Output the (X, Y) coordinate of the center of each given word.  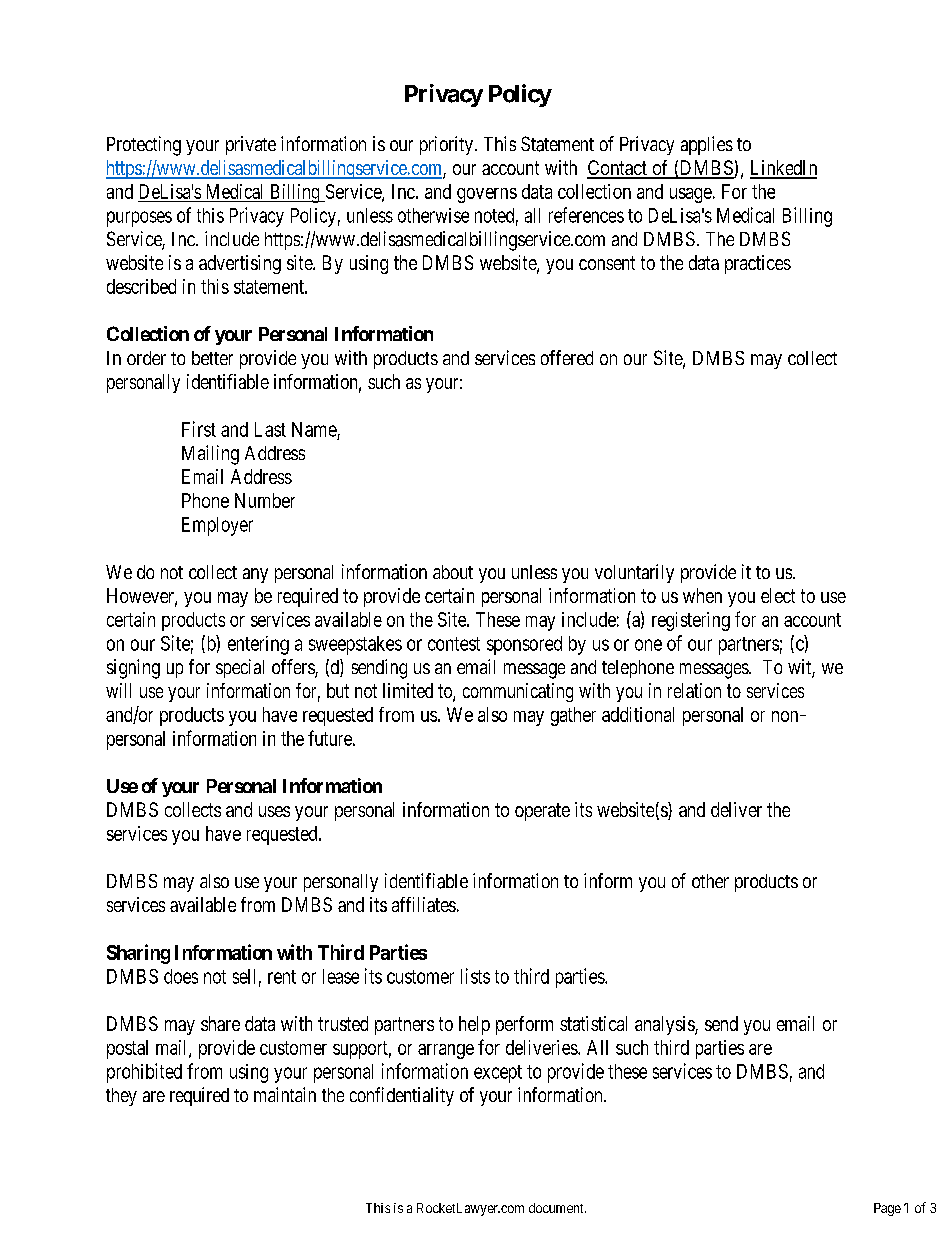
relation (694, 690)
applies (707, 145)
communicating (518, 692)
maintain (285, 1094)
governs (487, 195)
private (251, 145)
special (240, 668)
